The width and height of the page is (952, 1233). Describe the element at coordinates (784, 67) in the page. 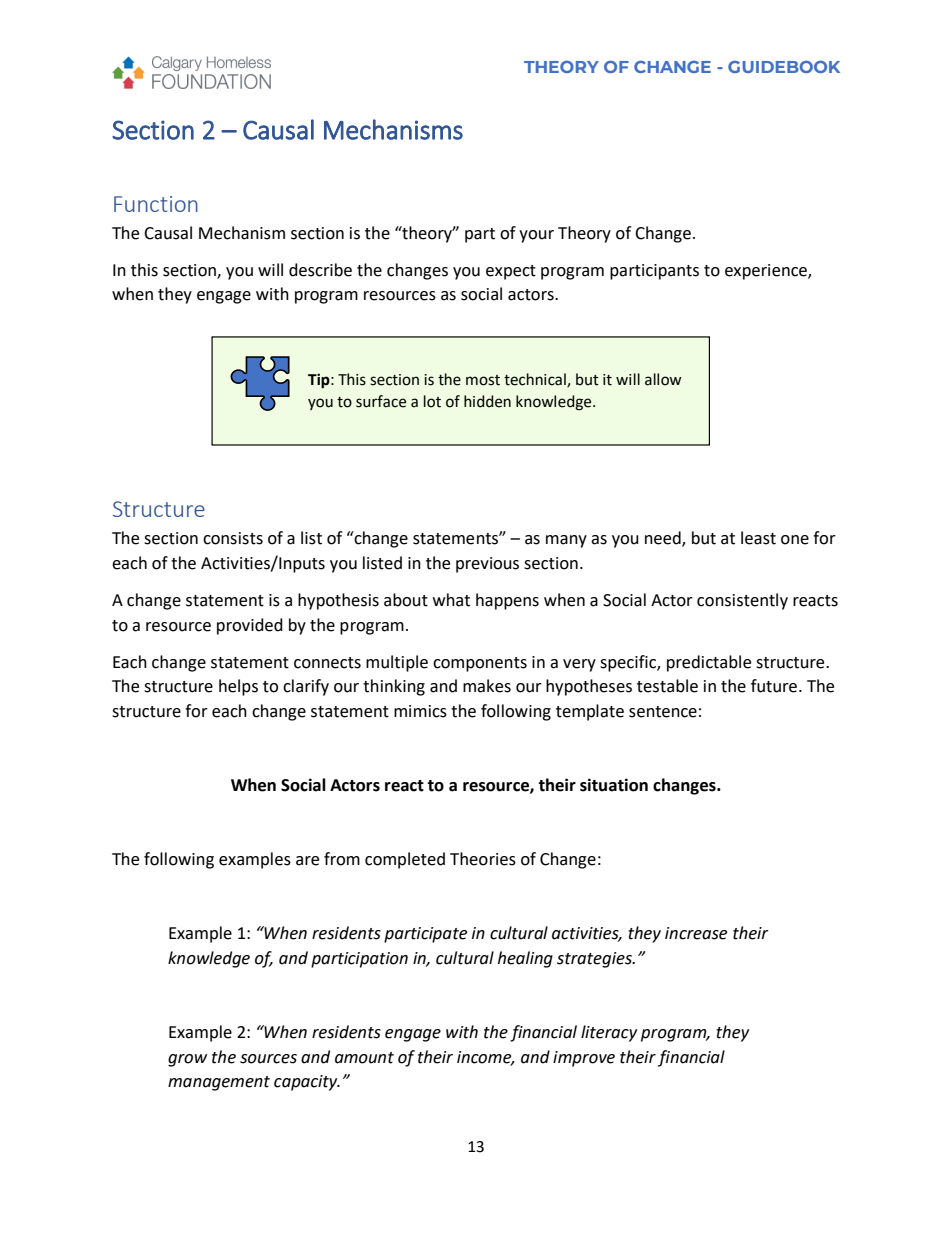

I see `GUIDEBOOK` at that location.
